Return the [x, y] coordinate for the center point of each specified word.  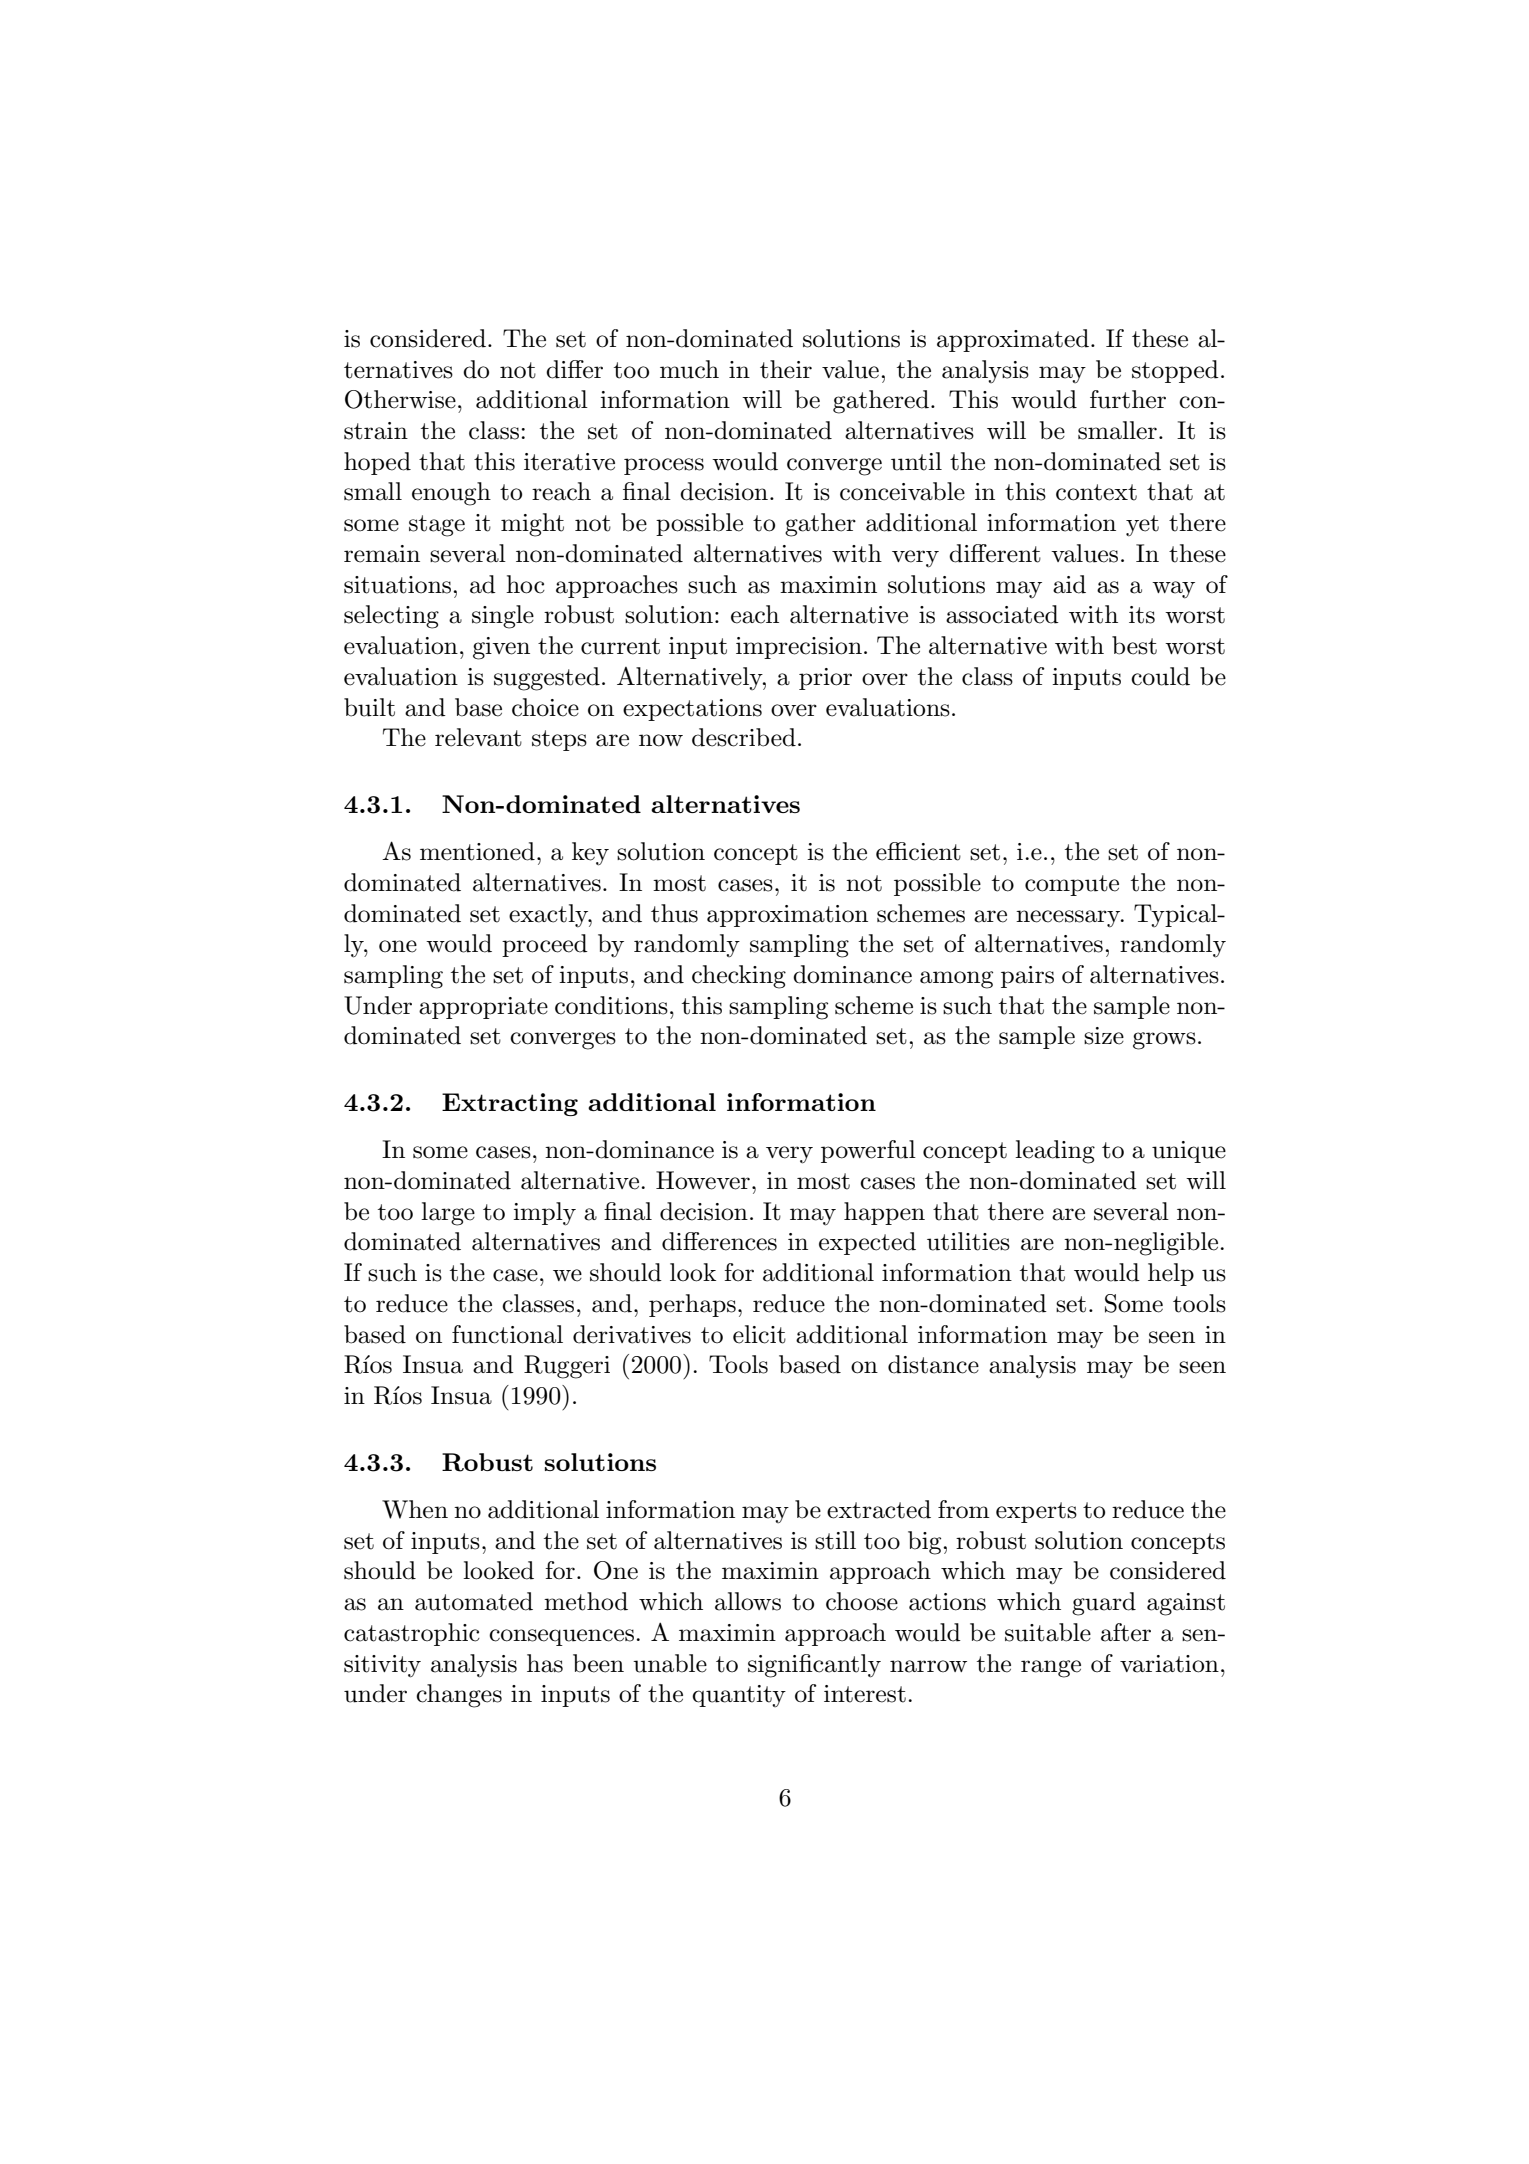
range [1051, 1669]
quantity [739, 1696]
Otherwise [400, 399]
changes [459, 1696]
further [1128, 399]
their [786, 369]
